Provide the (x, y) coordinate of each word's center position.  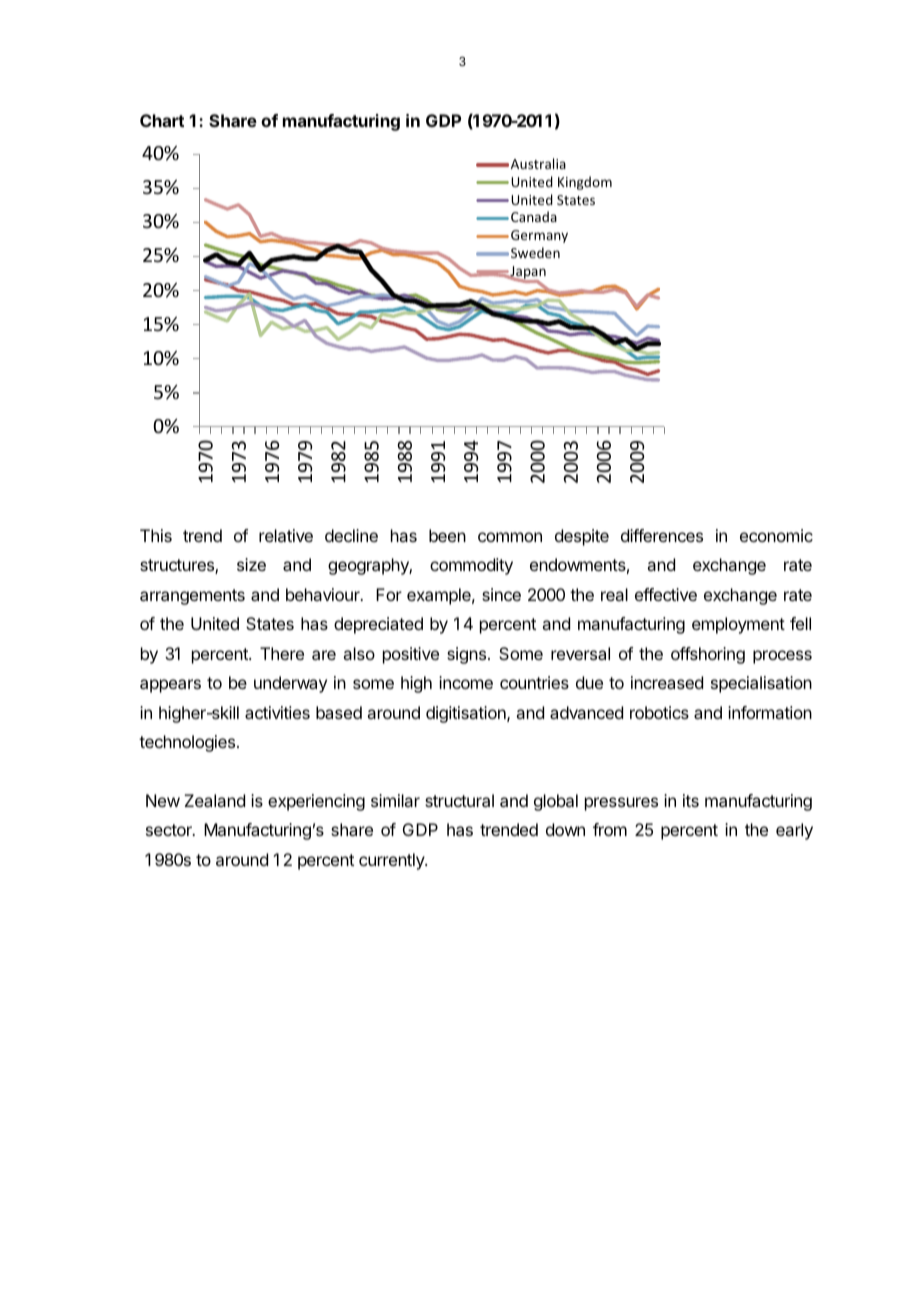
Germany (539, 236)
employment (738, 625)
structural (459, 800)
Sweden (535, 252)
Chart (162, 120)
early (794, 831)
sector (170, 830)
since (501, 594)
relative (286, 535)
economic (776, 535)
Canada (534, 216)
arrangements (192, 597)
